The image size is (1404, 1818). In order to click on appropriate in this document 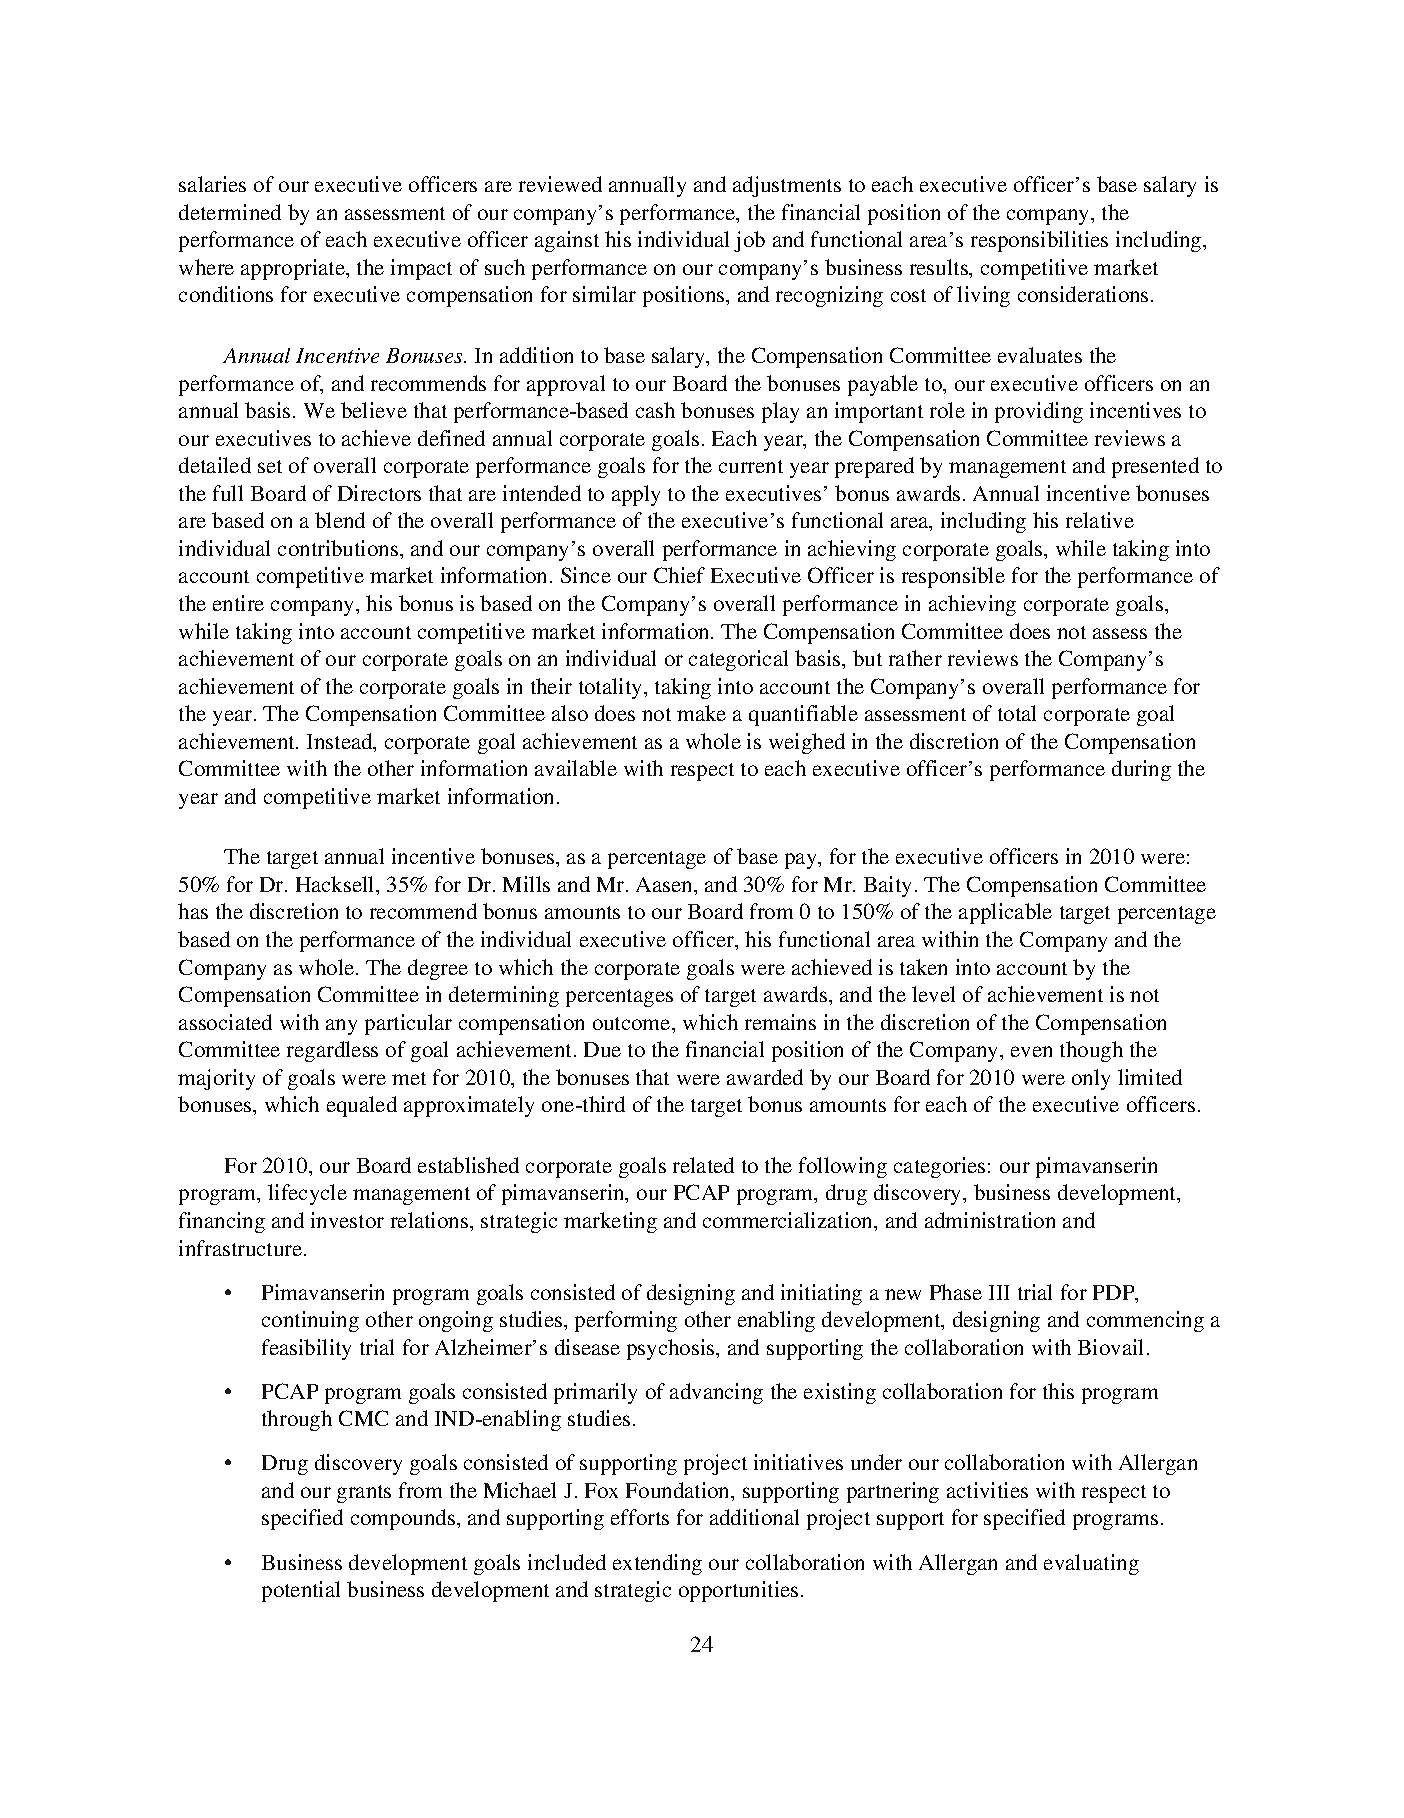, I will do `click(294, 269)`.
